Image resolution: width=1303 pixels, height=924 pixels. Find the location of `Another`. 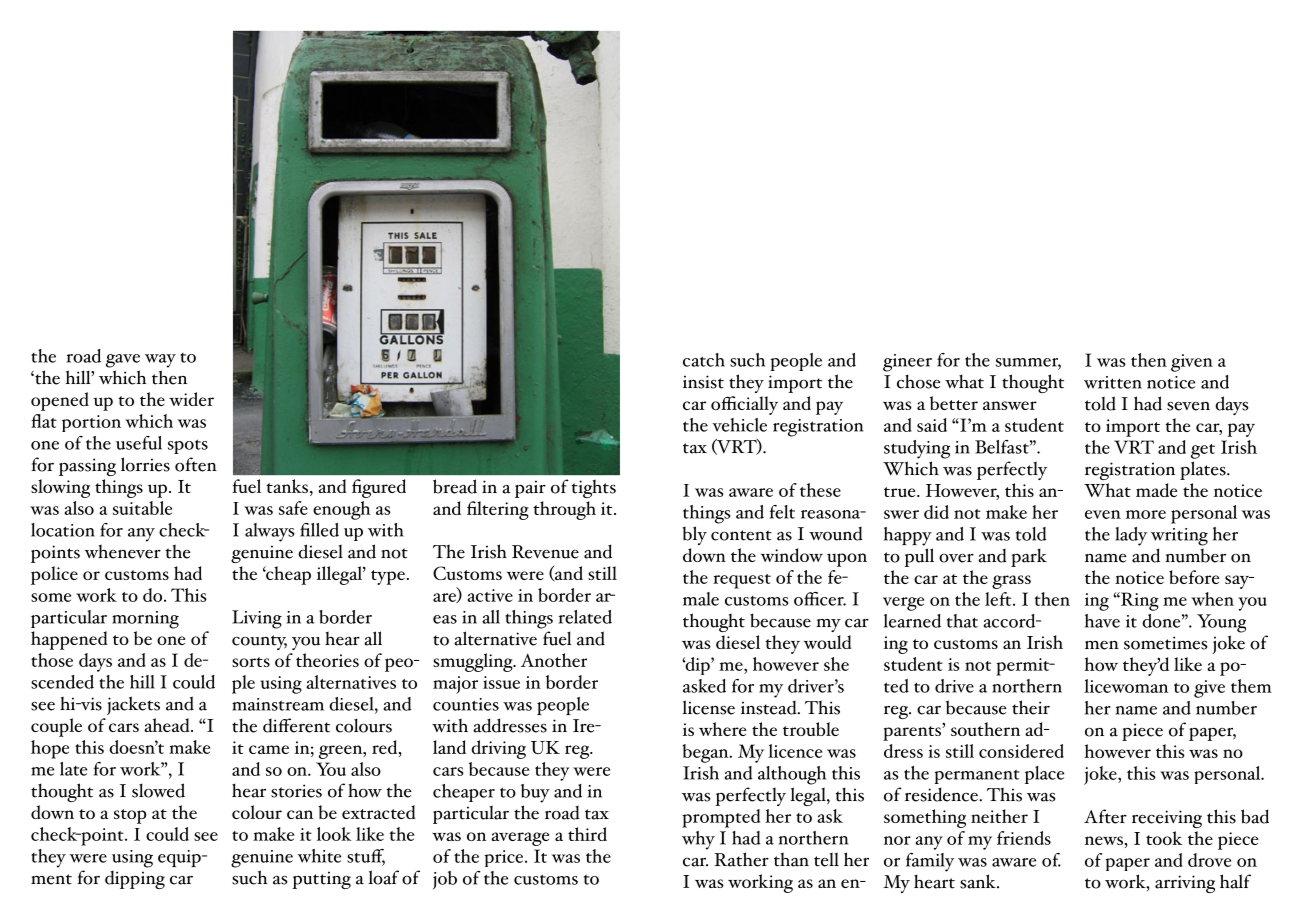

Another is located at coordinates (554, 660).
